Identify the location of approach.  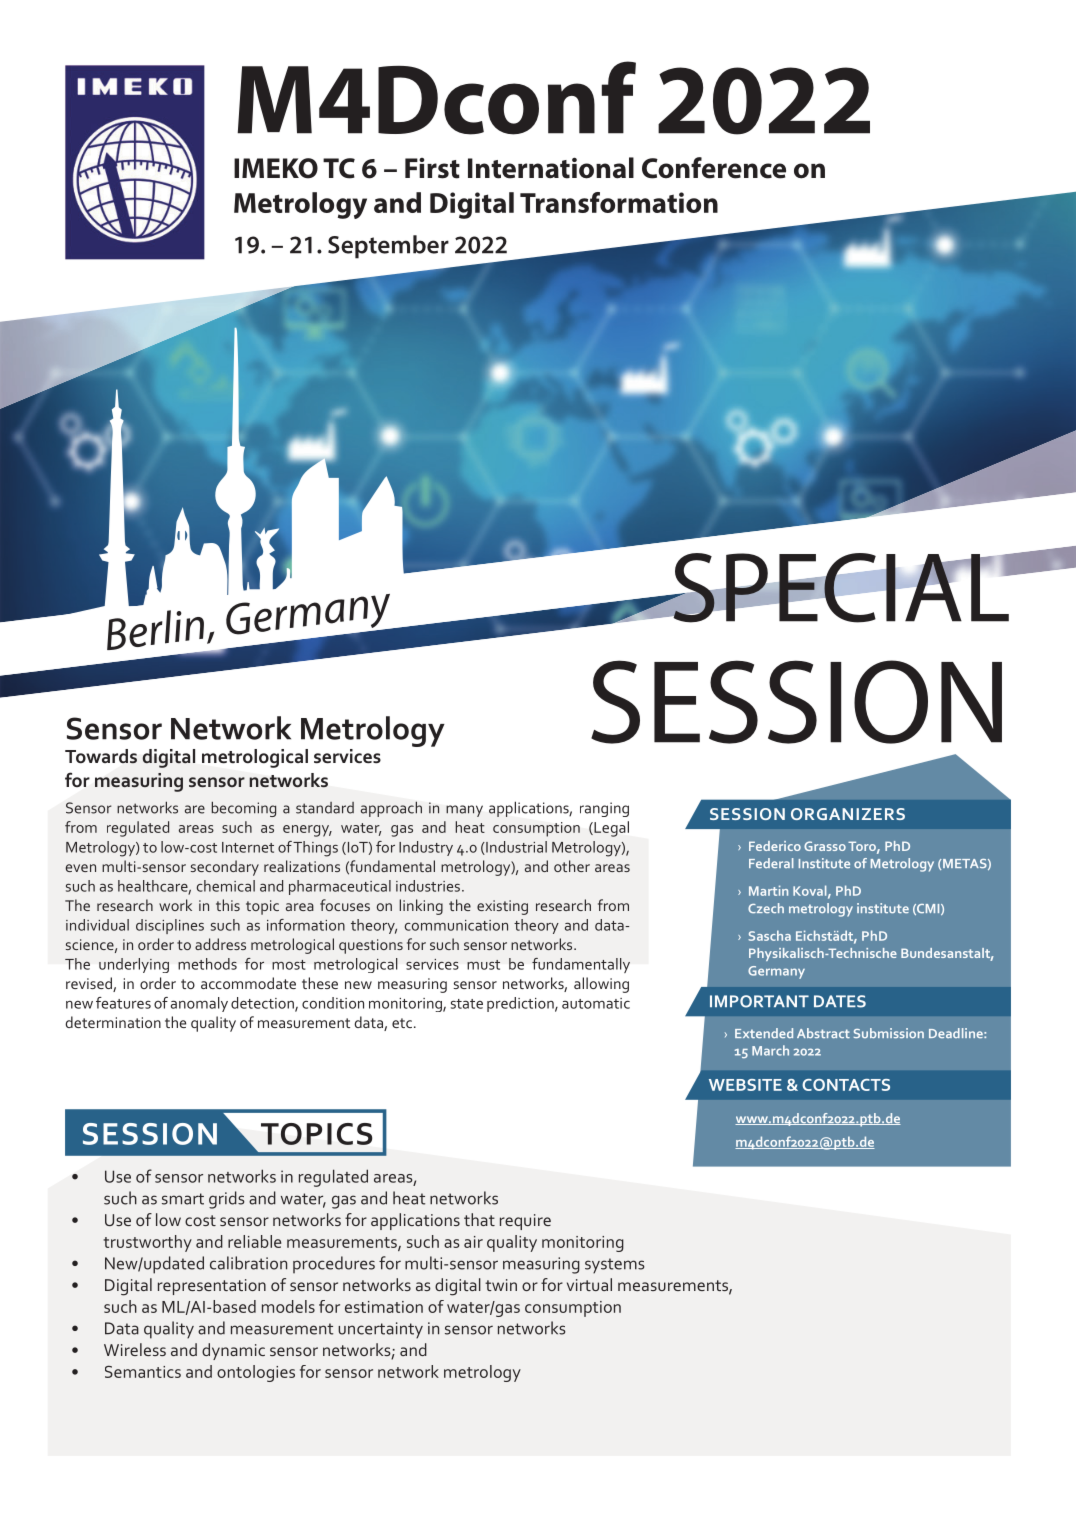
(391, 809).
